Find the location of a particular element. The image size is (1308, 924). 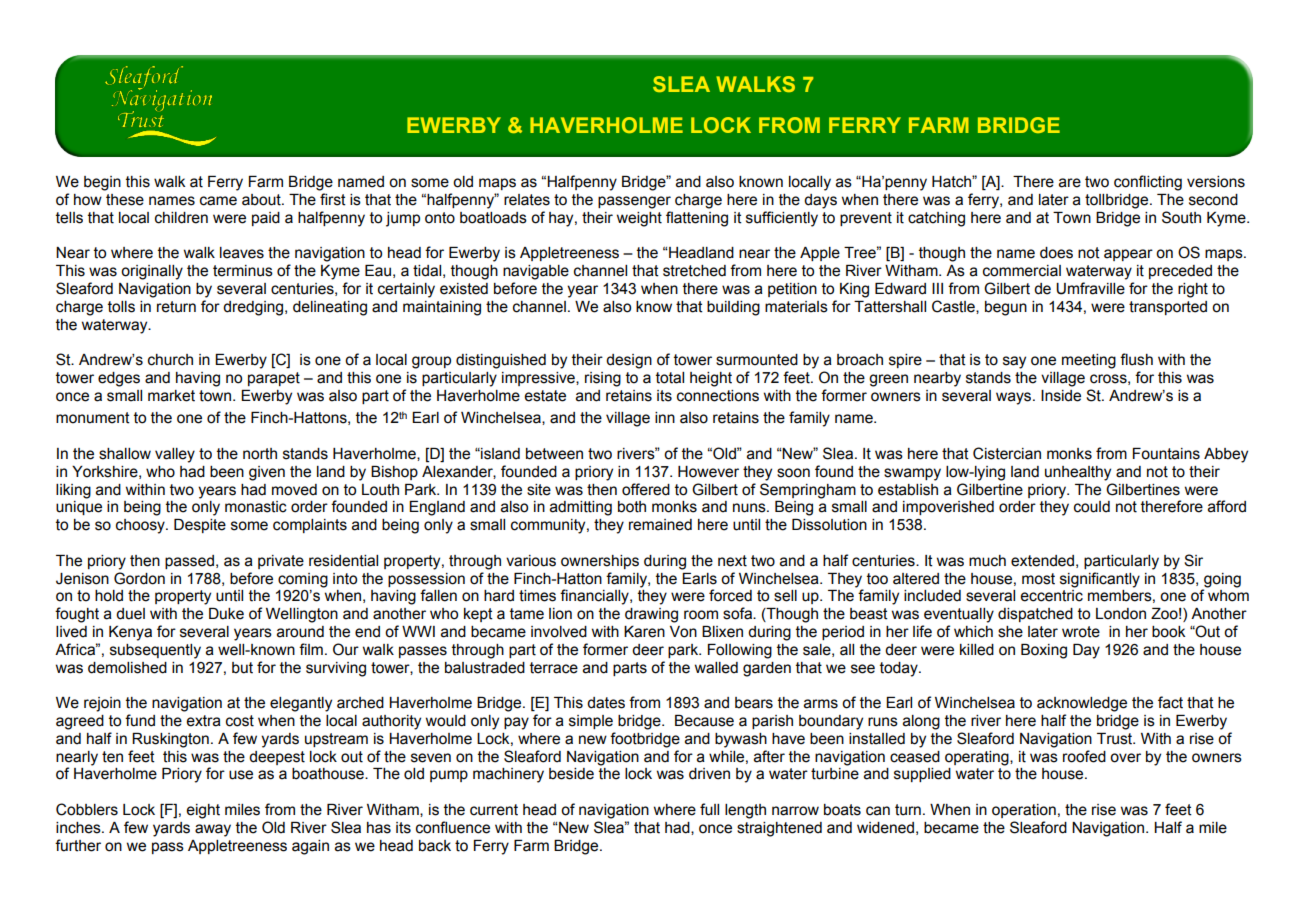

inn is located at coordinates (665, 417).
